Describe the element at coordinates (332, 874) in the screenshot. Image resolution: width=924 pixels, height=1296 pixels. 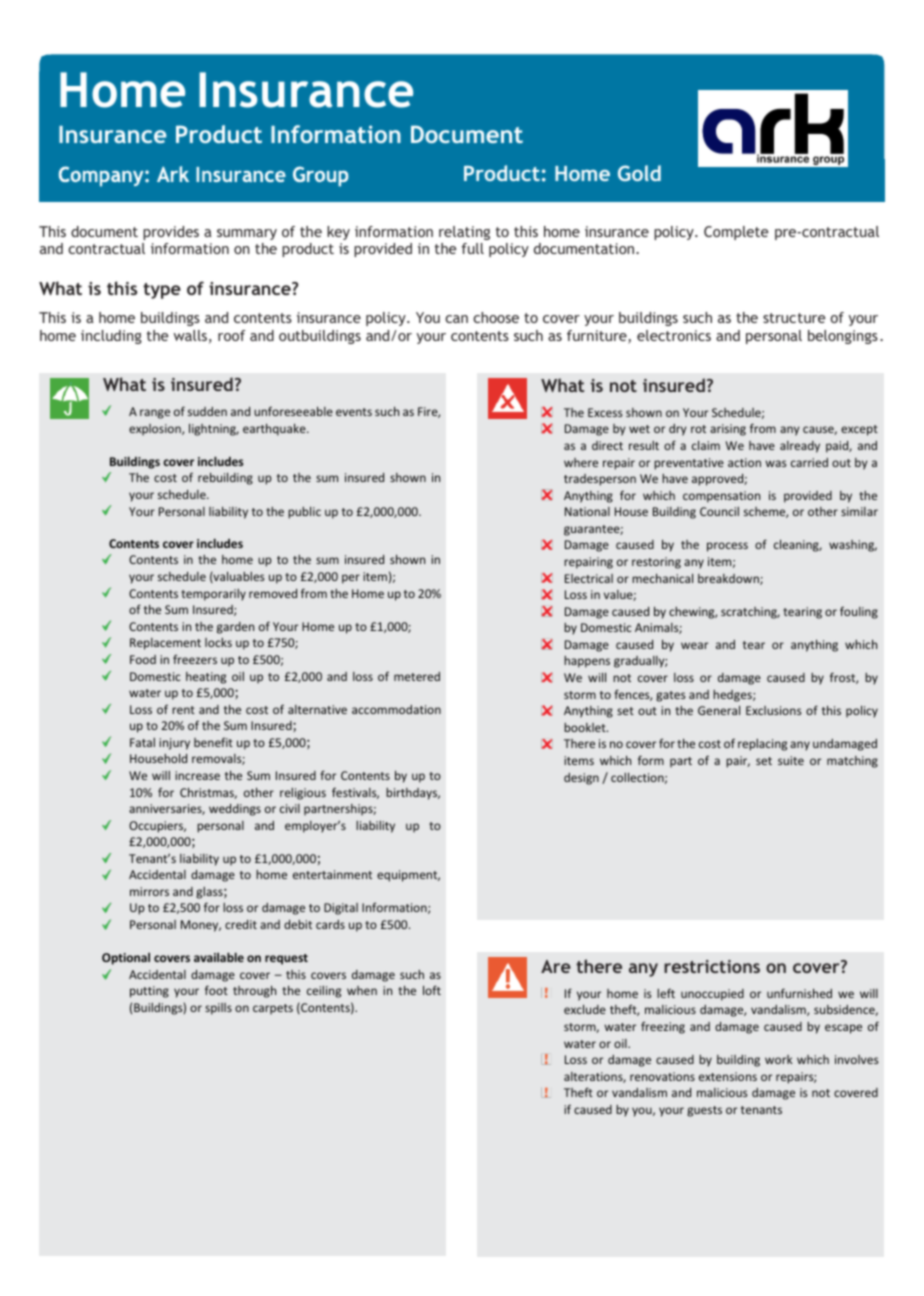
I see `entertainment` at that location.
